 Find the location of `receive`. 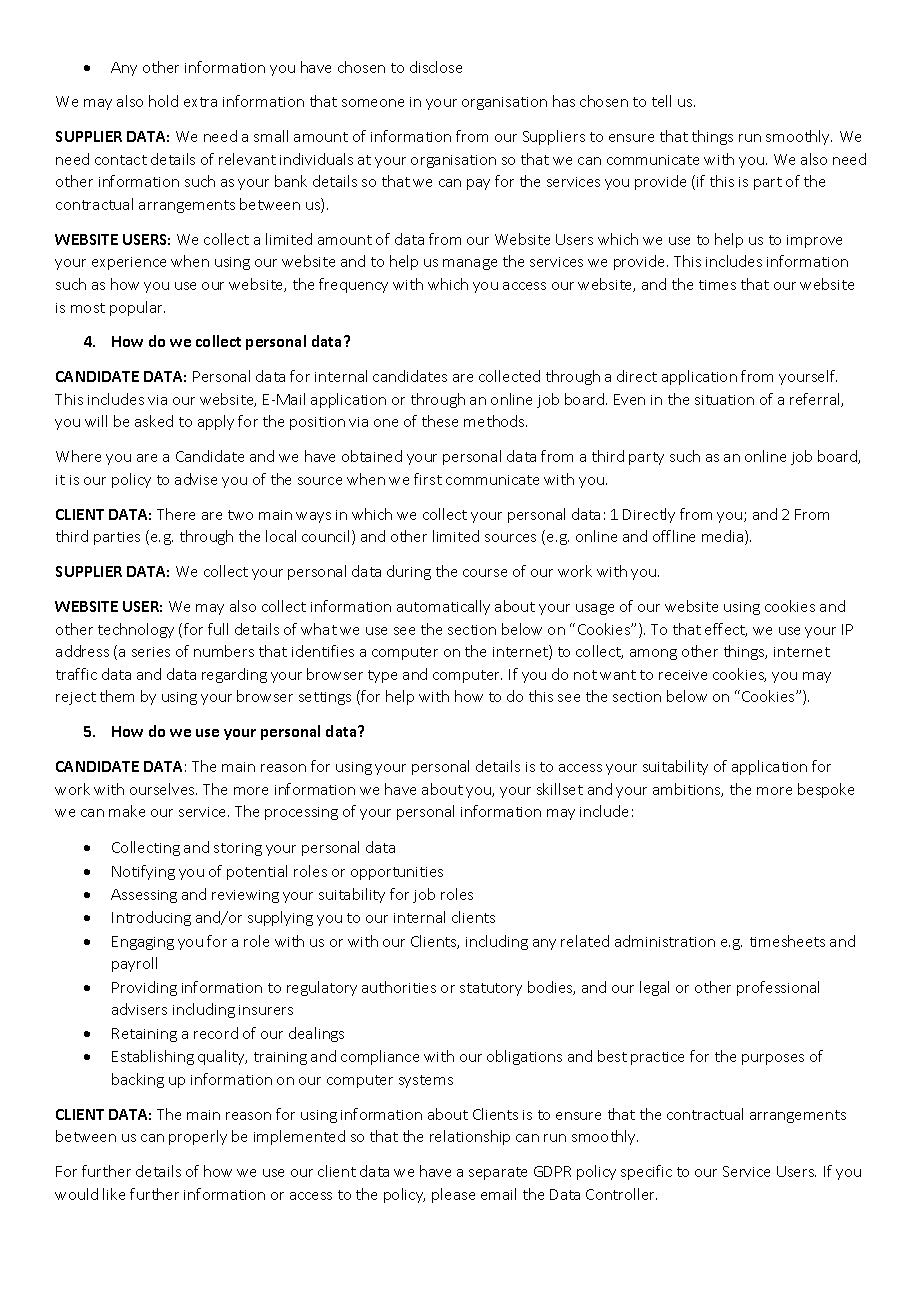

receive is located at coordinates (683, 675).
